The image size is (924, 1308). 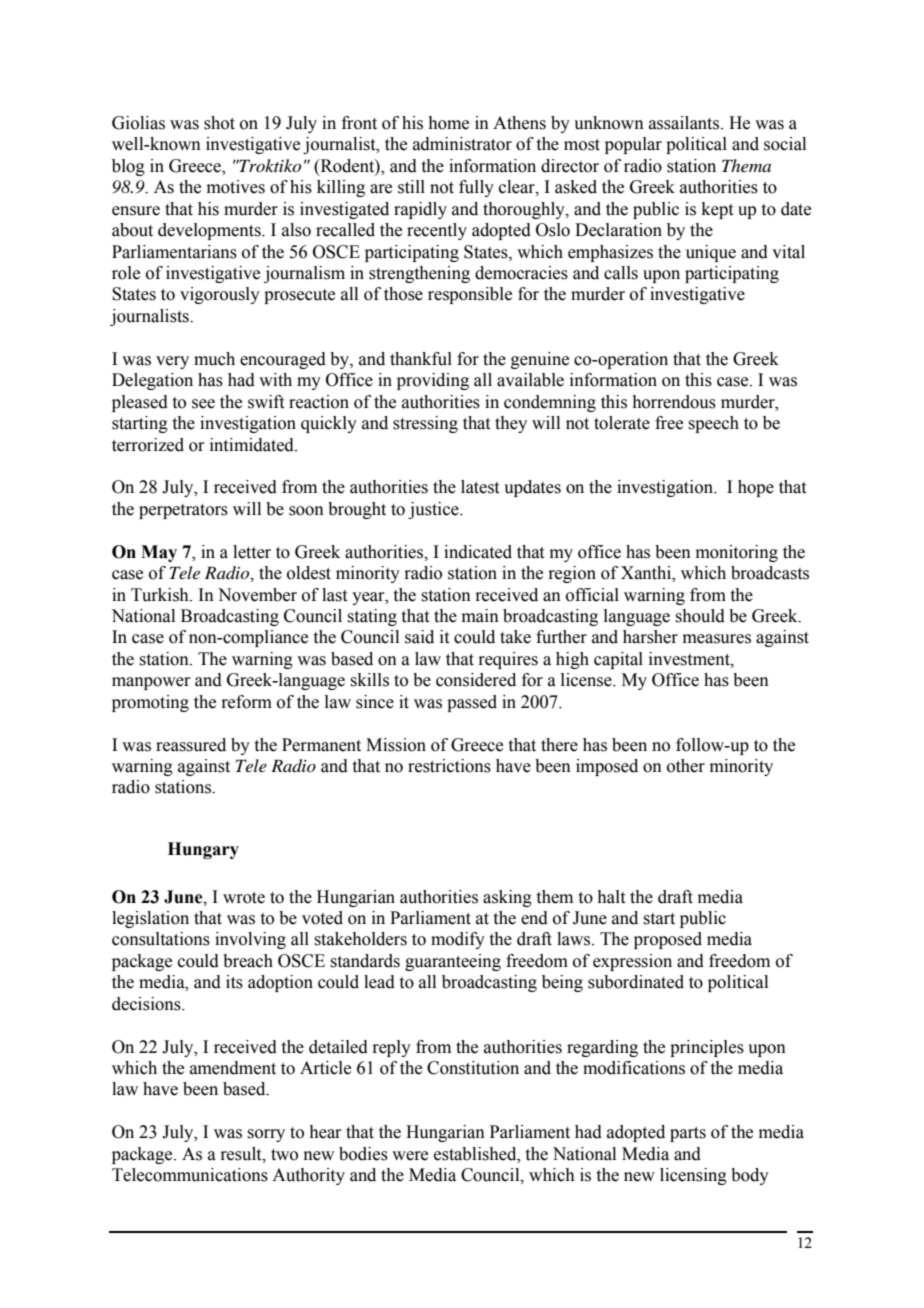 I want to click on shot, so click(x=219, y=123).
